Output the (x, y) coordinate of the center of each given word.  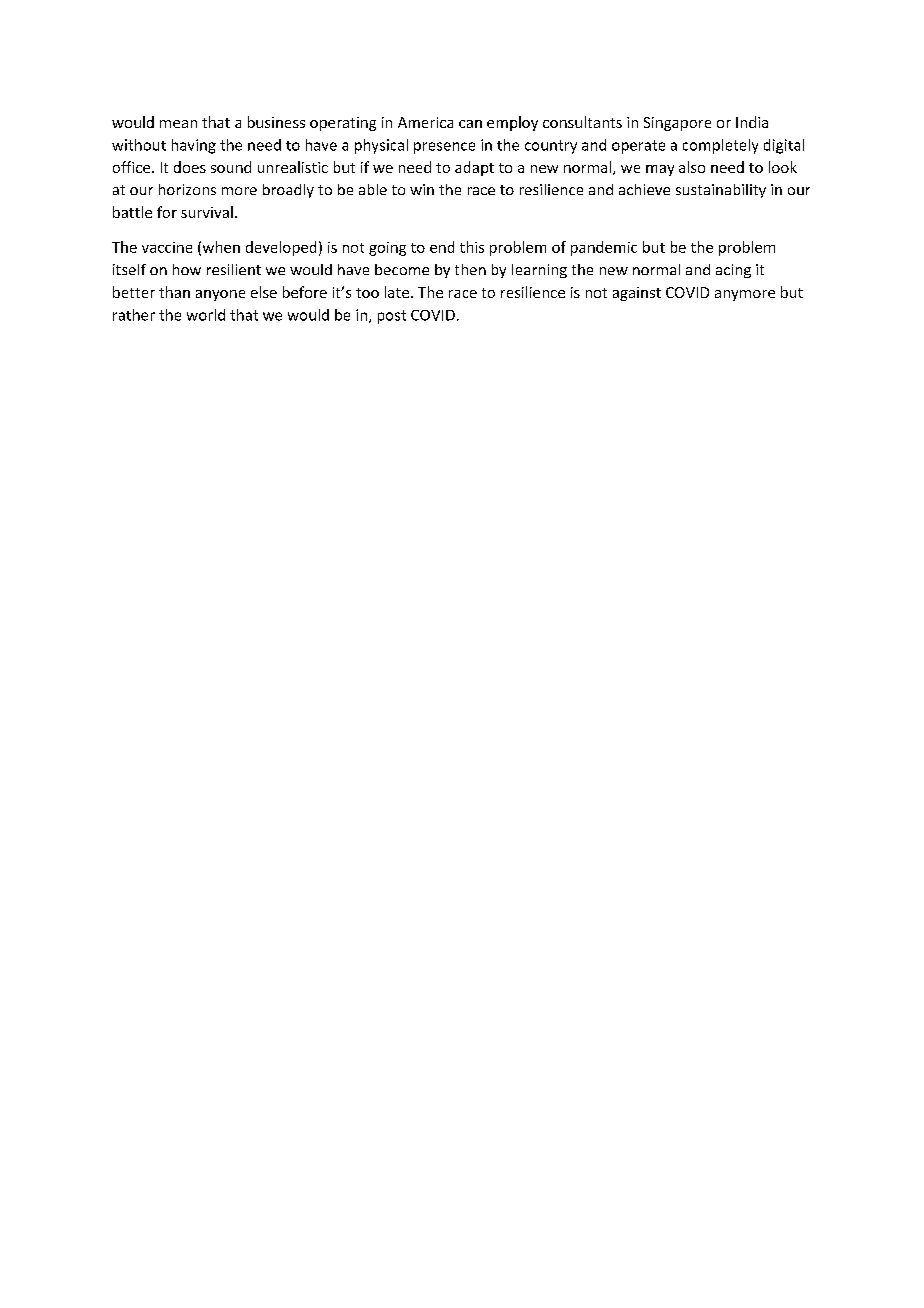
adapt (474, 168)
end (442, 247)
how (187, 269)
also (692, 167)
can (470, 124)
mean (178, 124)
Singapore (677, 124)
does (190, 167)
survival (207, 212)
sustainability (721, 191)
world (206, 315)
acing (733, 271)
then (470, 269)
